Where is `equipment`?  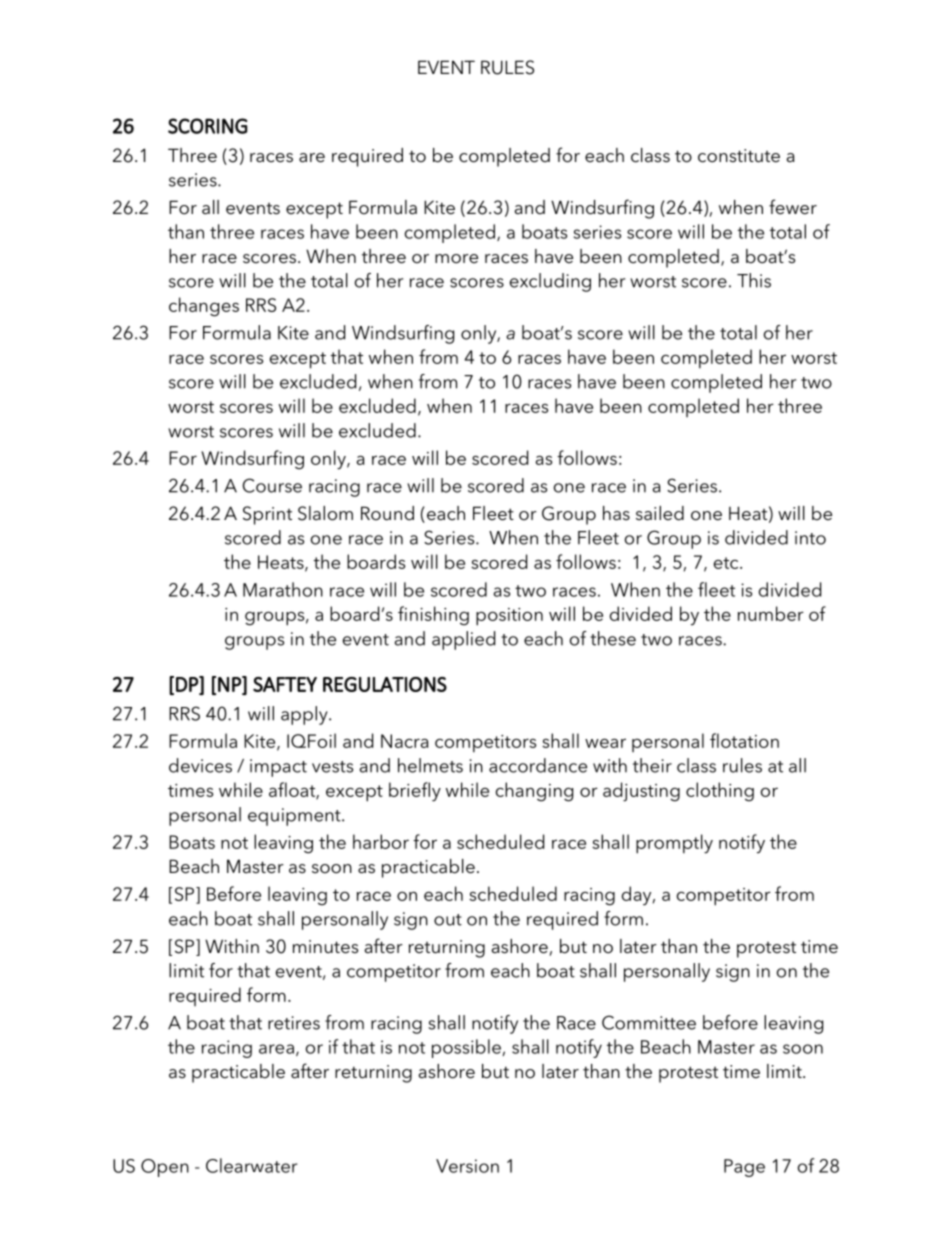 equipment is located at coordinates (295, 817).
